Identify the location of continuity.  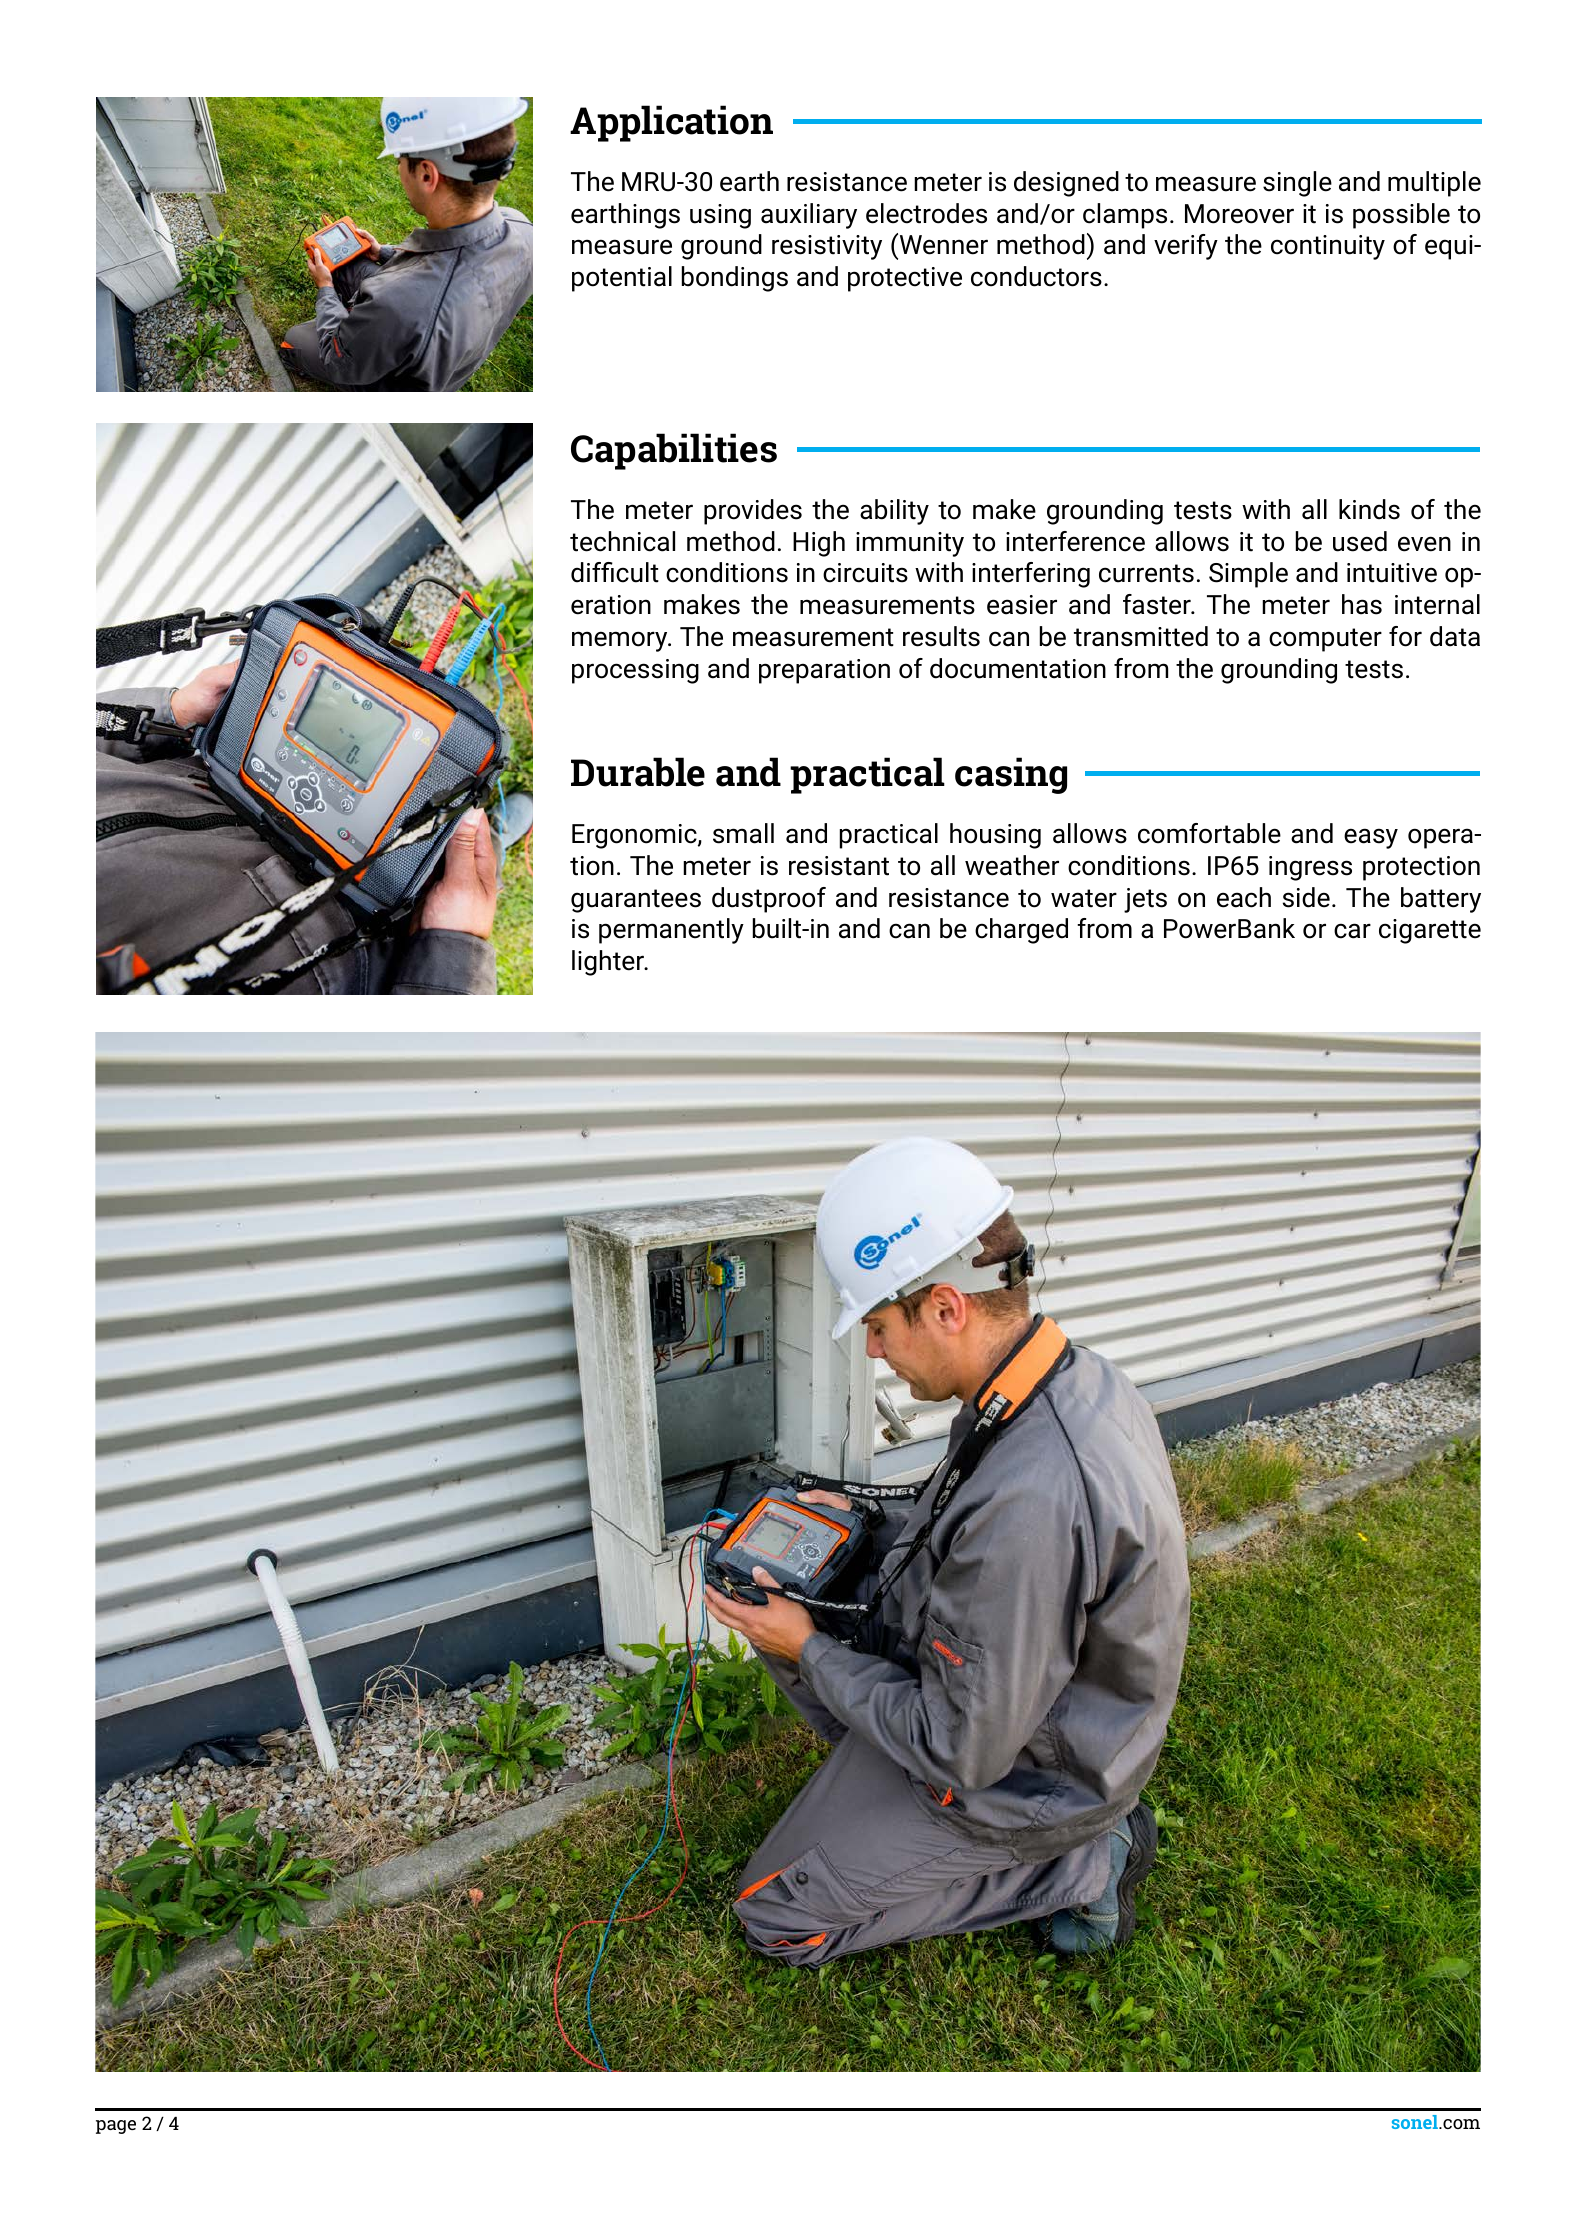
(1328, 247).
